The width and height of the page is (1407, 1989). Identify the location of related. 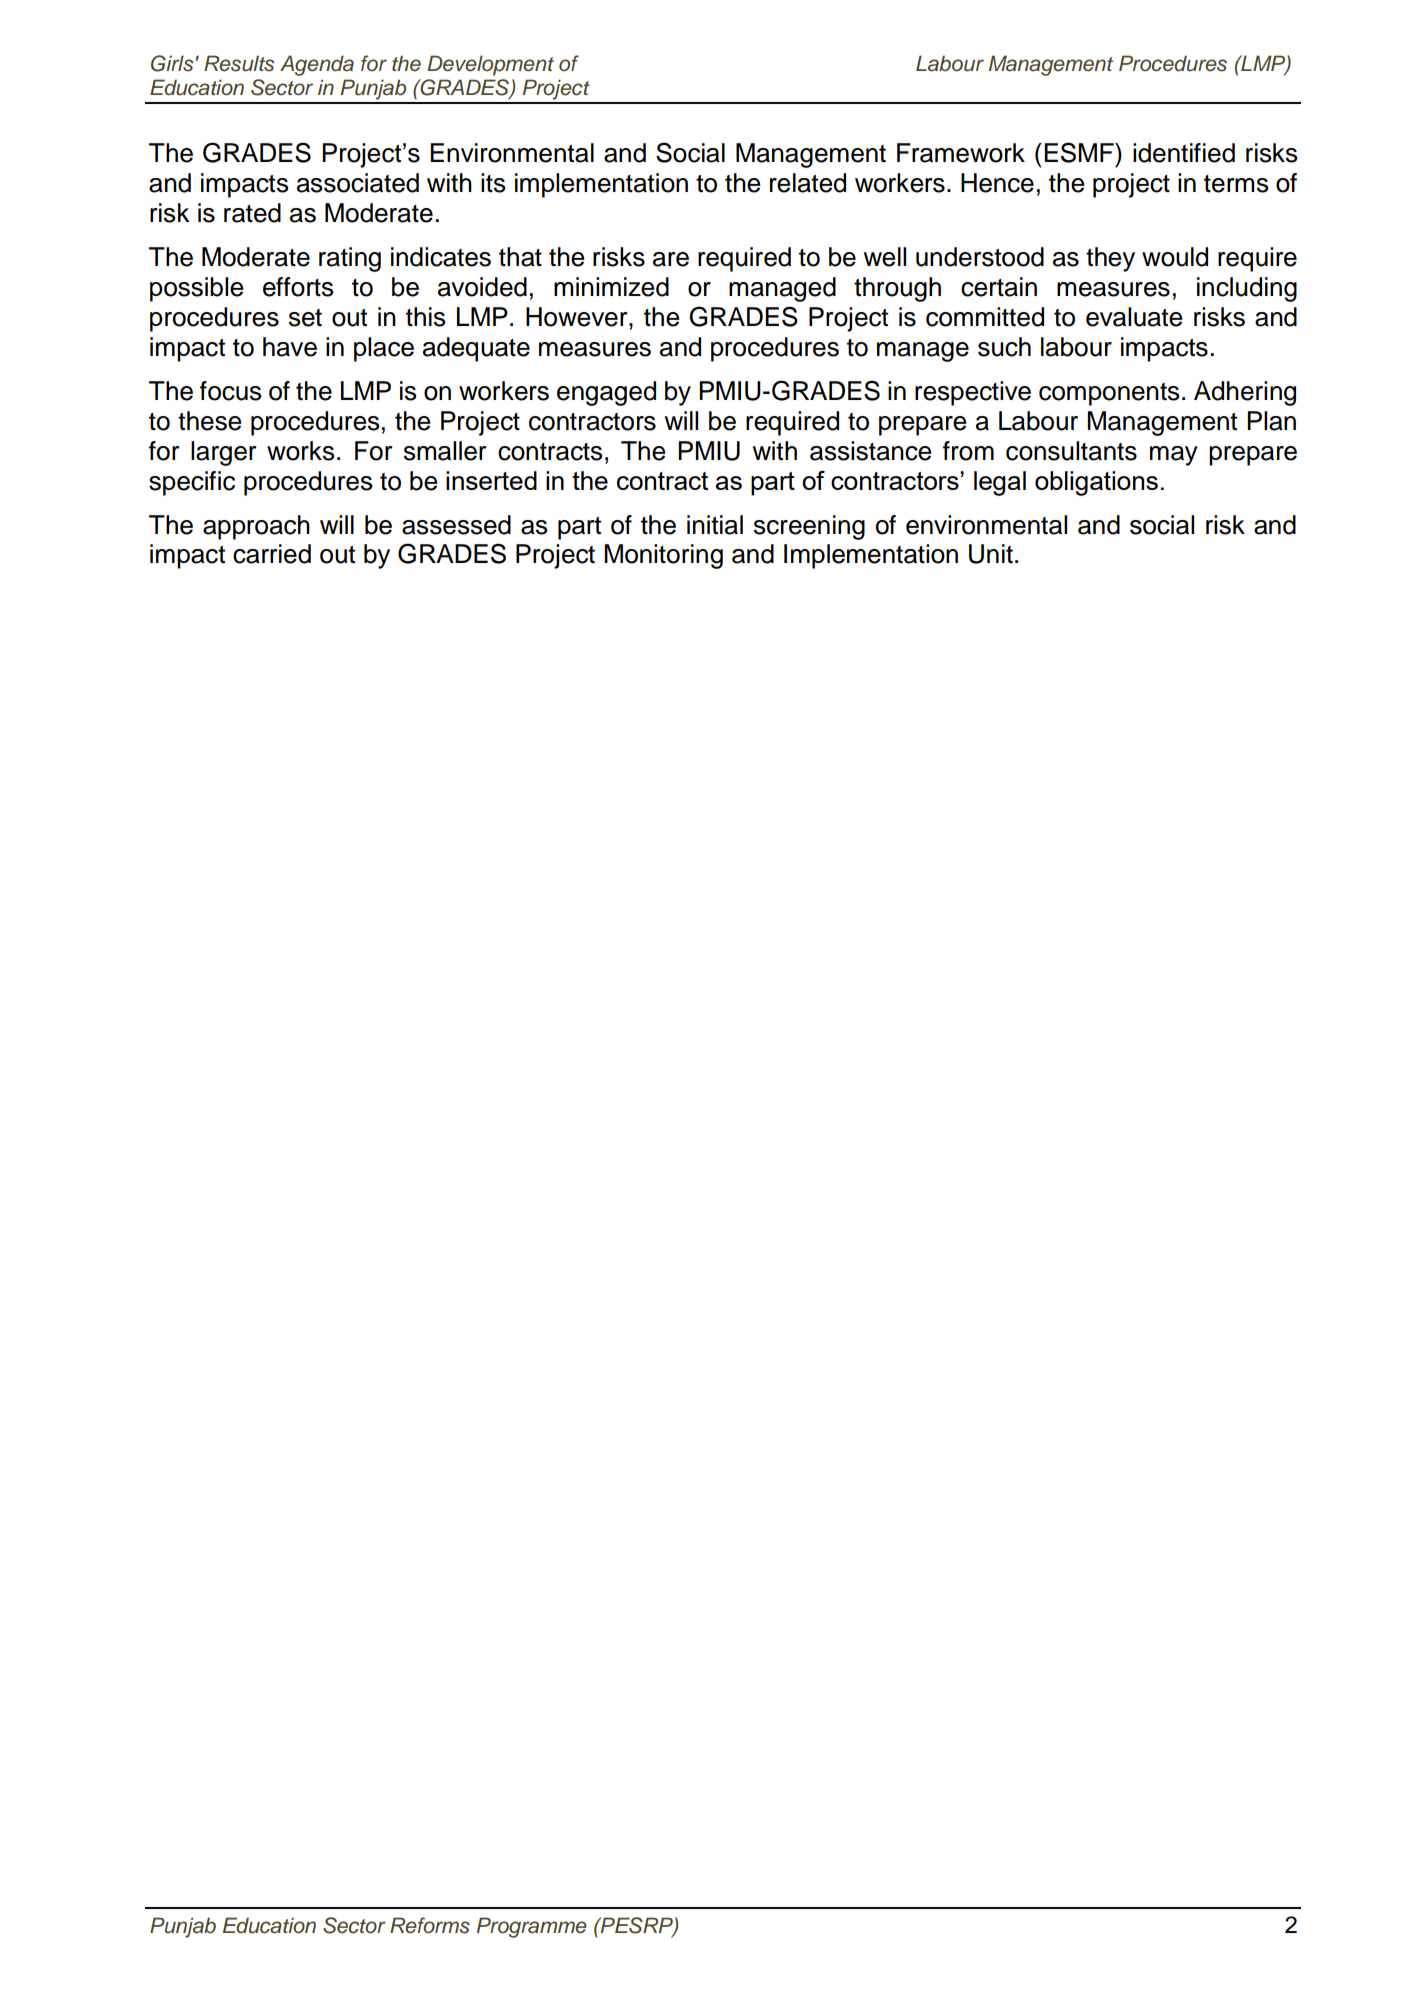
(808, 183).
